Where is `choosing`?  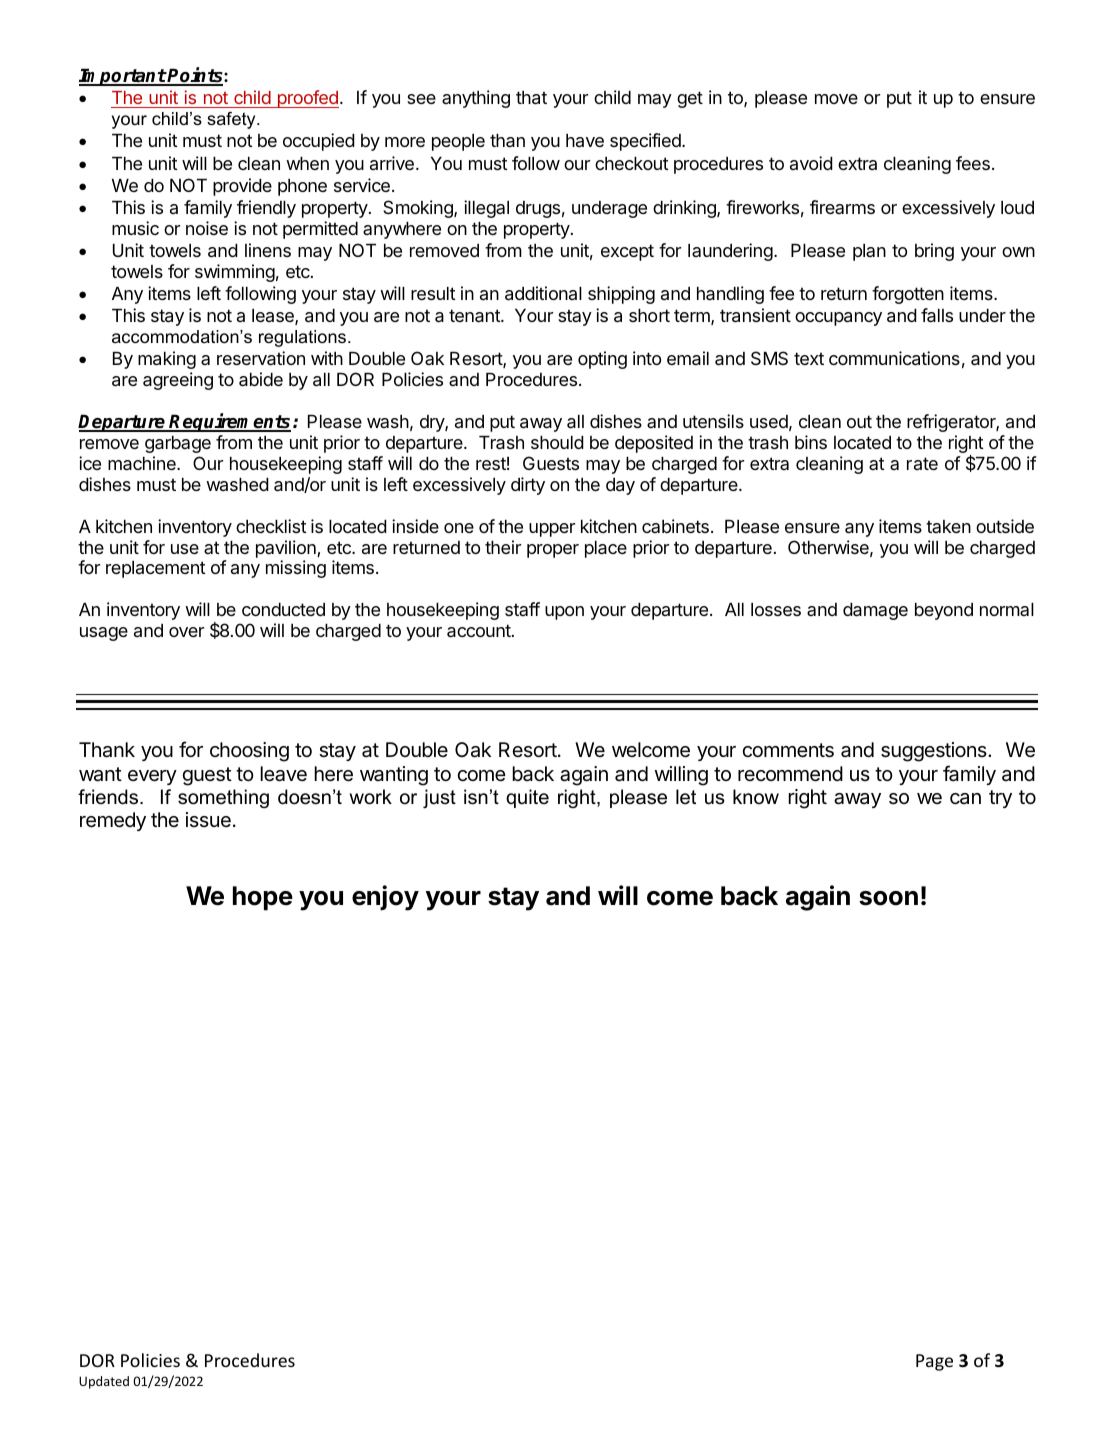
choosing is located at coordinates (249, 752).
